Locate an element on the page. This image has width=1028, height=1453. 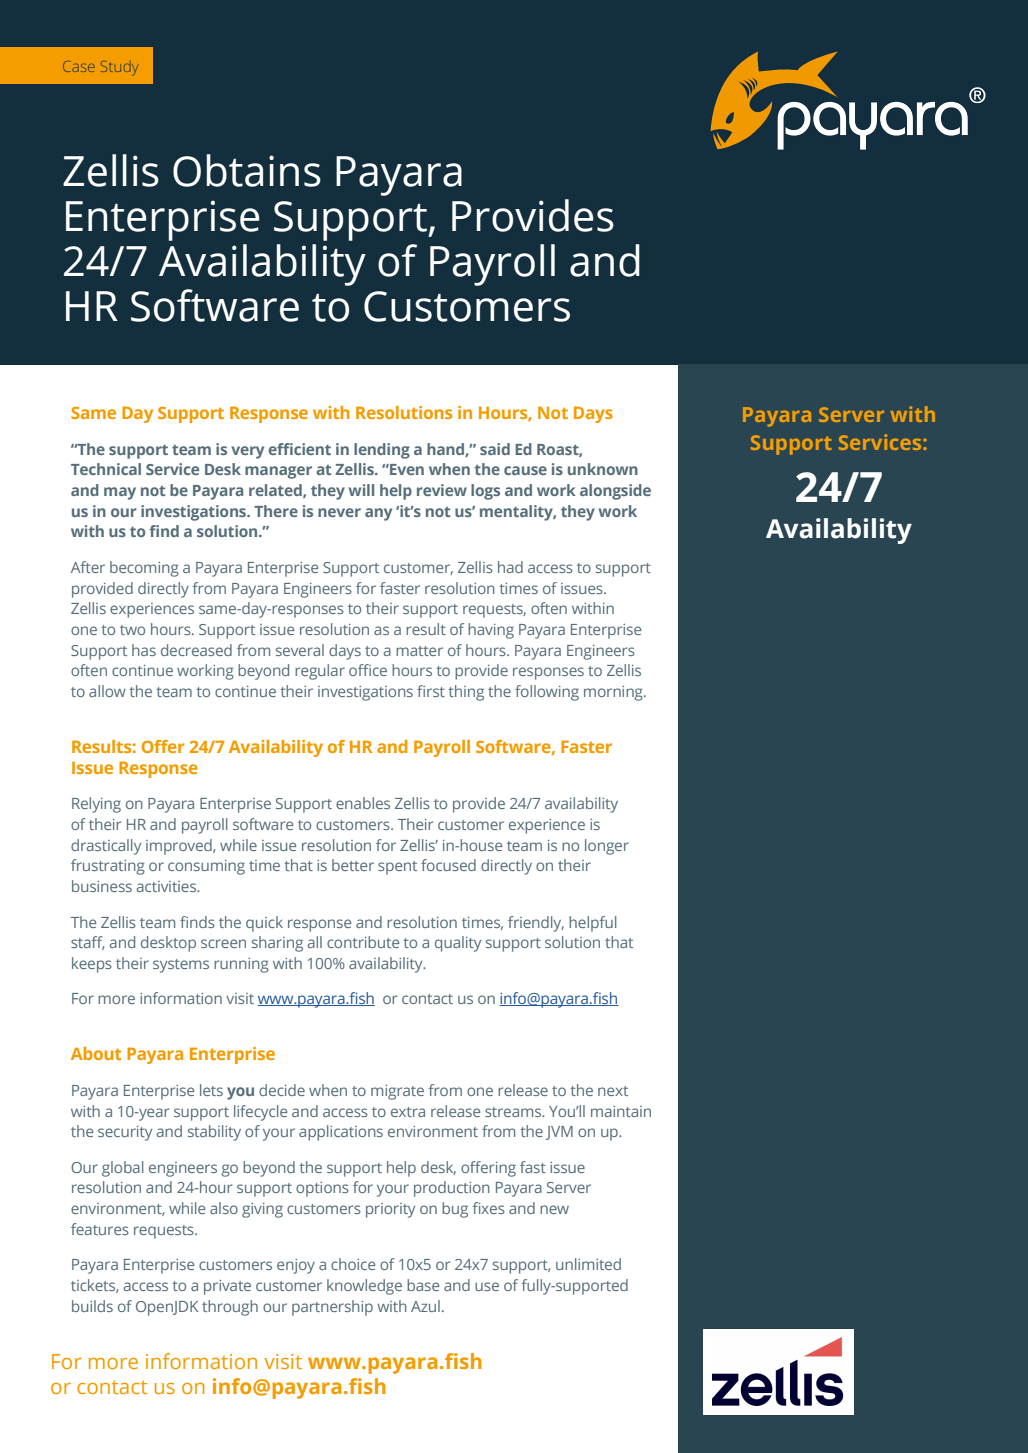
has is located at coordinates (144, 650).
